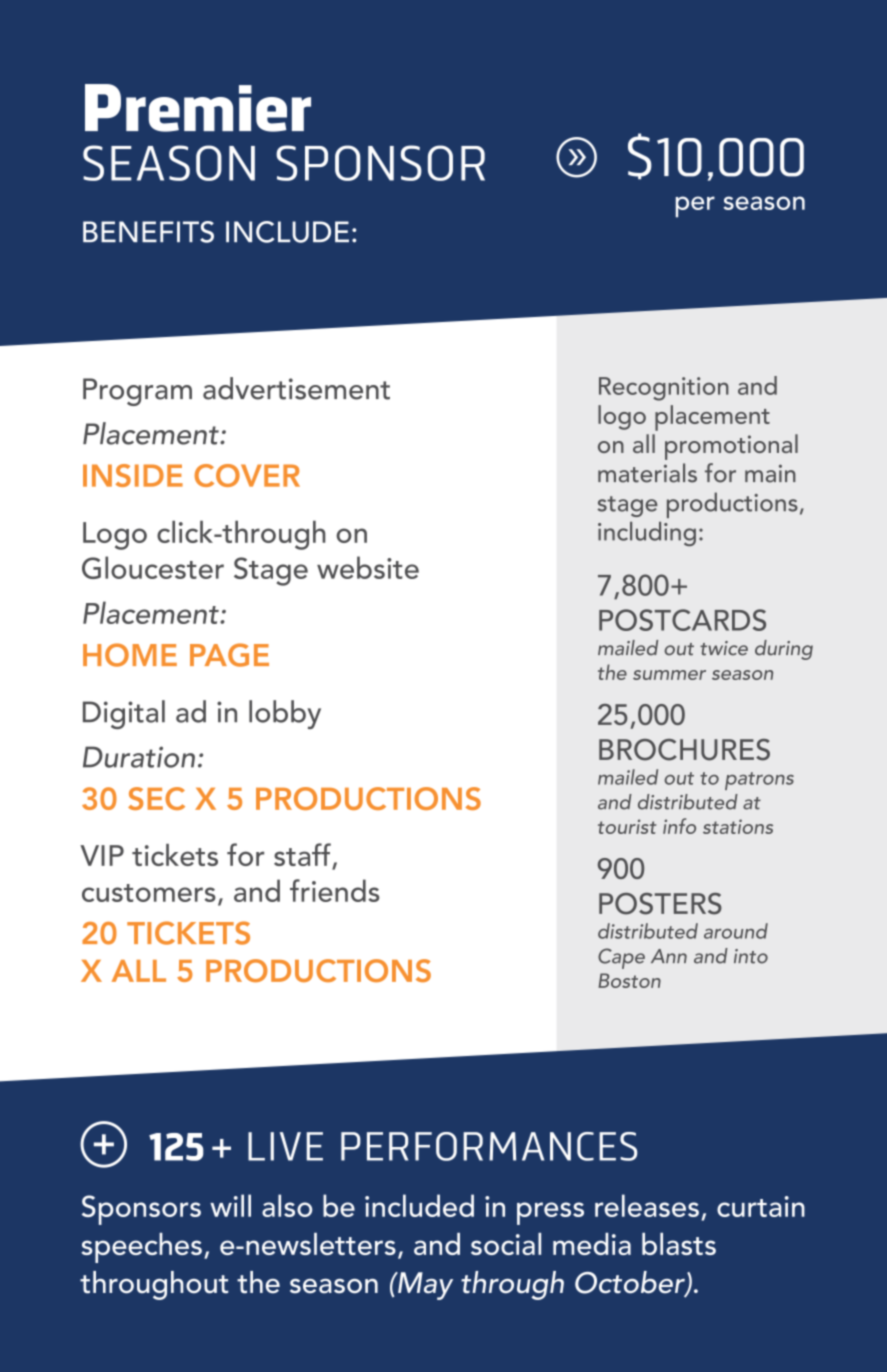 The image size is (887, 1372). Describe the element at coordinates (141, 1248) in the screenshot. I see `speeches` at that location.
